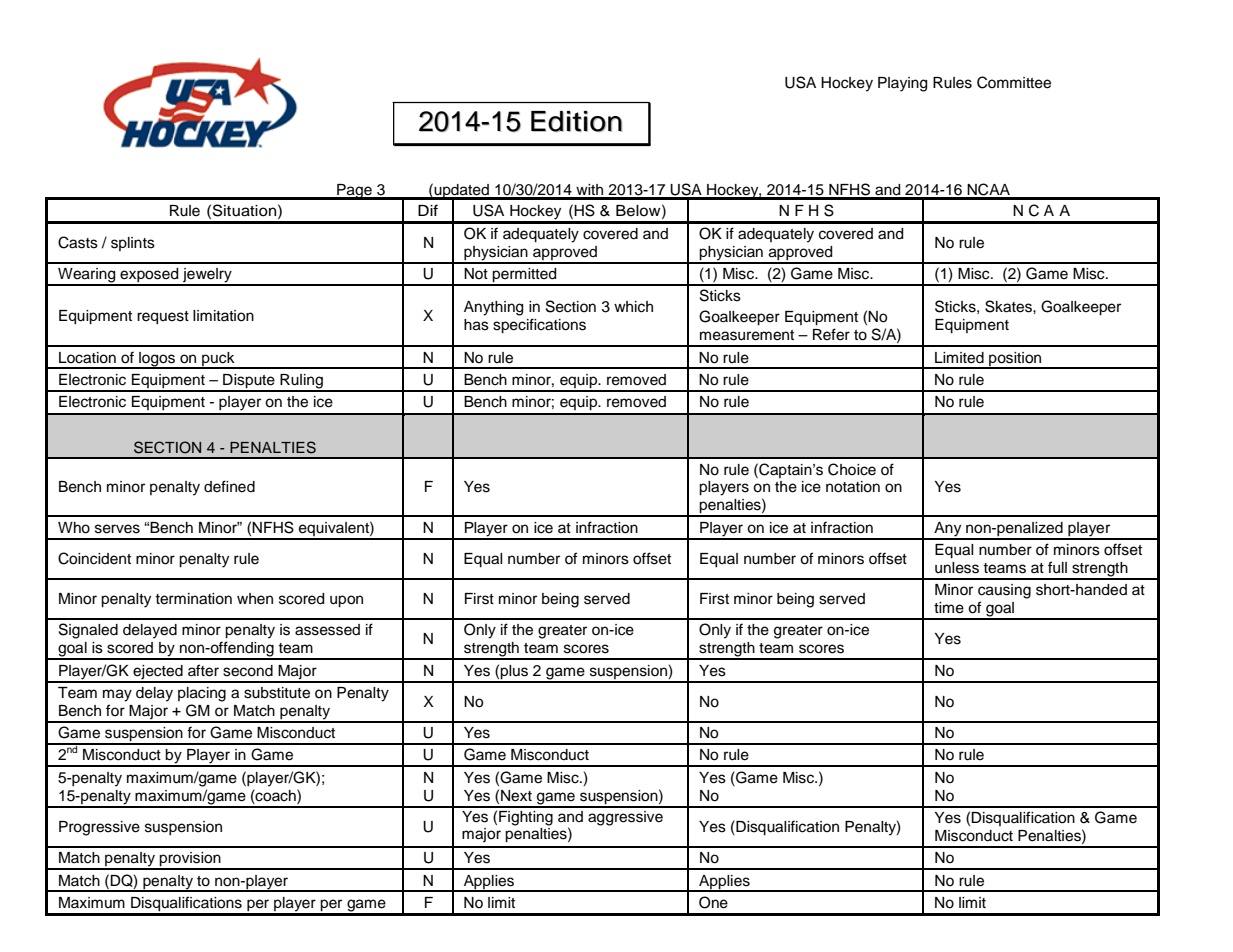 Image resolution: width=1233 pixels, height=952 pixels. What do you see at coordinates (1015, 360) in the image?
I see `position` at bounding box center [1015, 360].
